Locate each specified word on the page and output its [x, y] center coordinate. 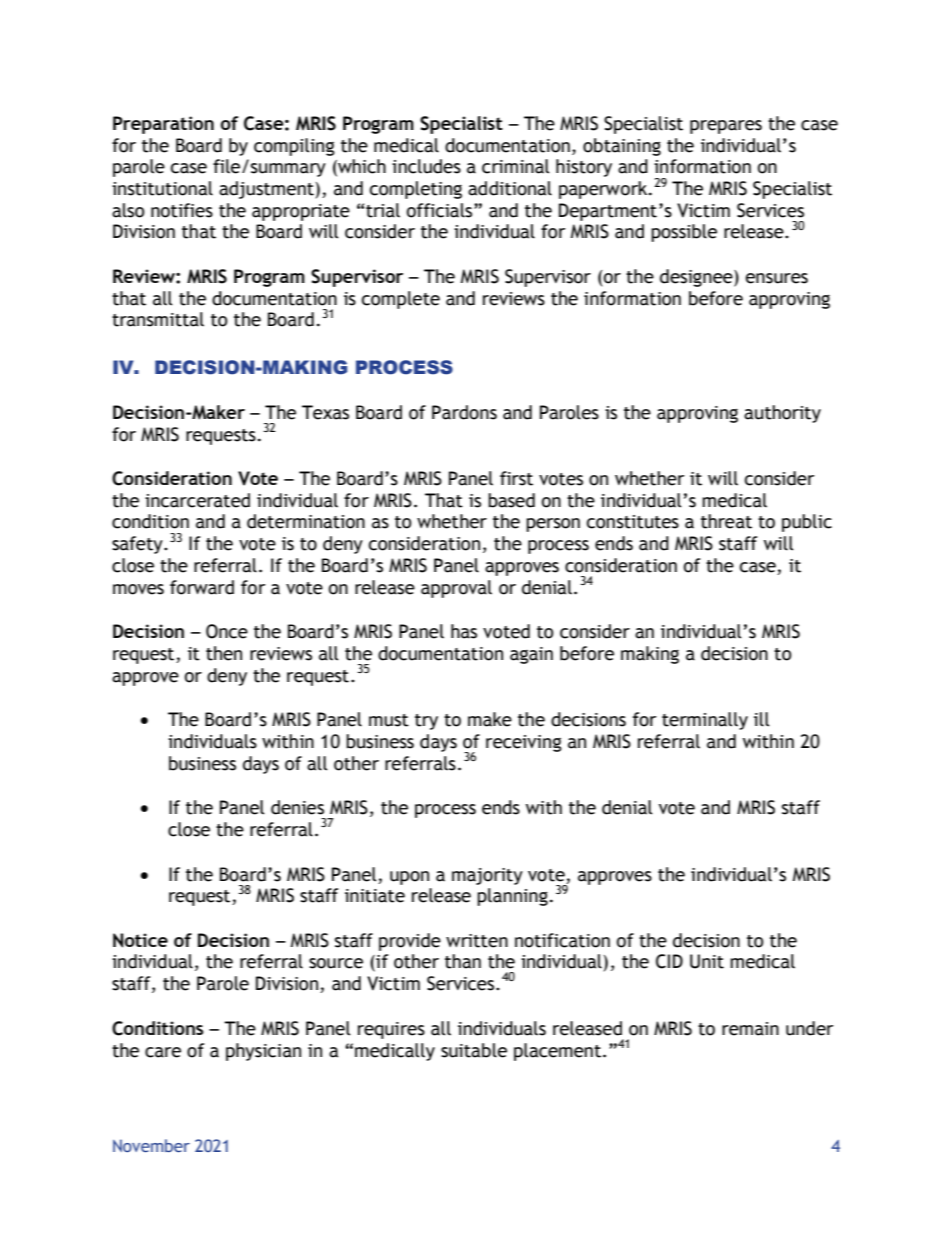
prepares [726, 127]
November [151, 1145]
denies [297, 807]
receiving [524, 743]
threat [726, 521]
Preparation [163, 125]
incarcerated [197, 500]
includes [426, 166]
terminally [705, 721]
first [516, 478]
